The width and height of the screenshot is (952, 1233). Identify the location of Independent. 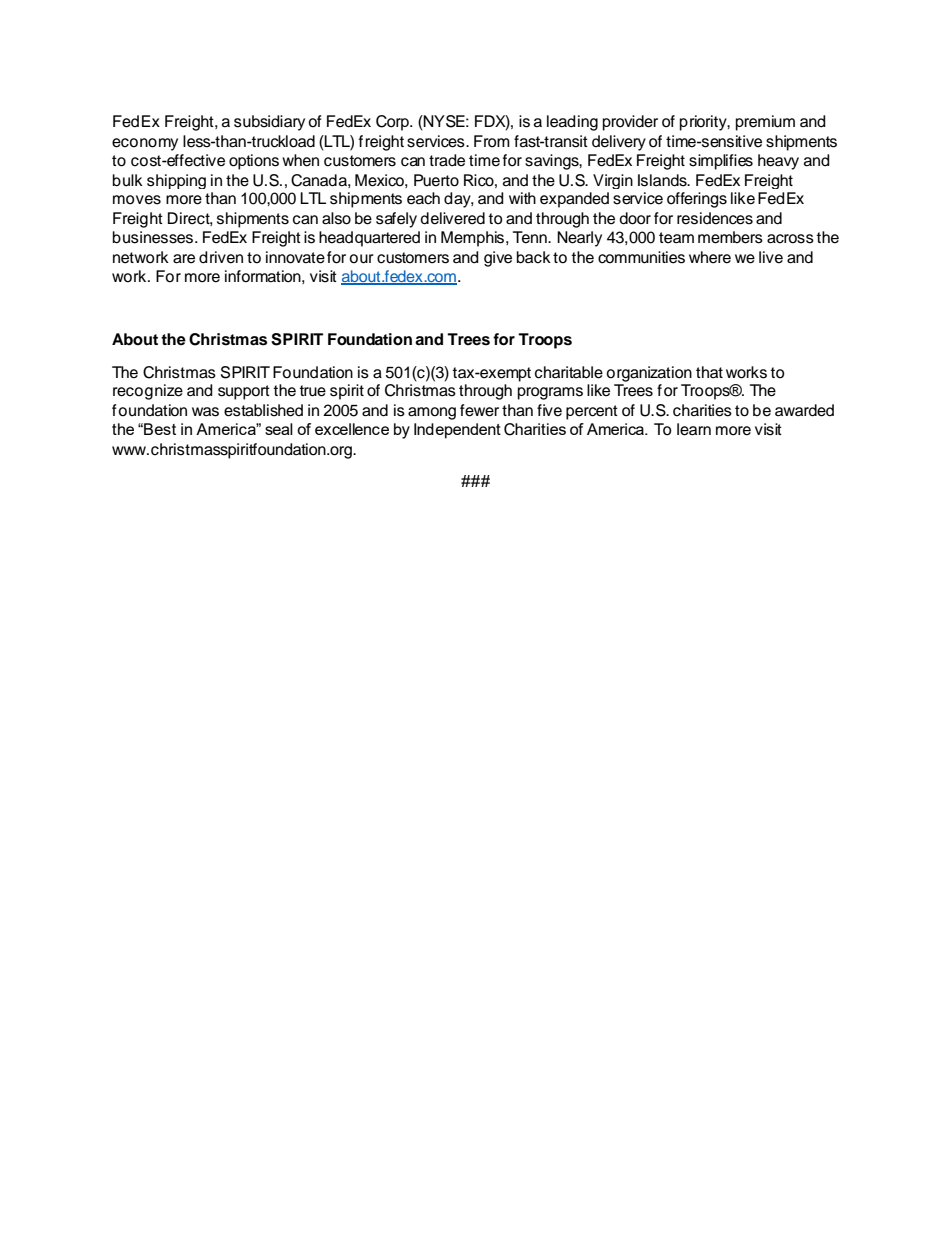
(457, 431).
